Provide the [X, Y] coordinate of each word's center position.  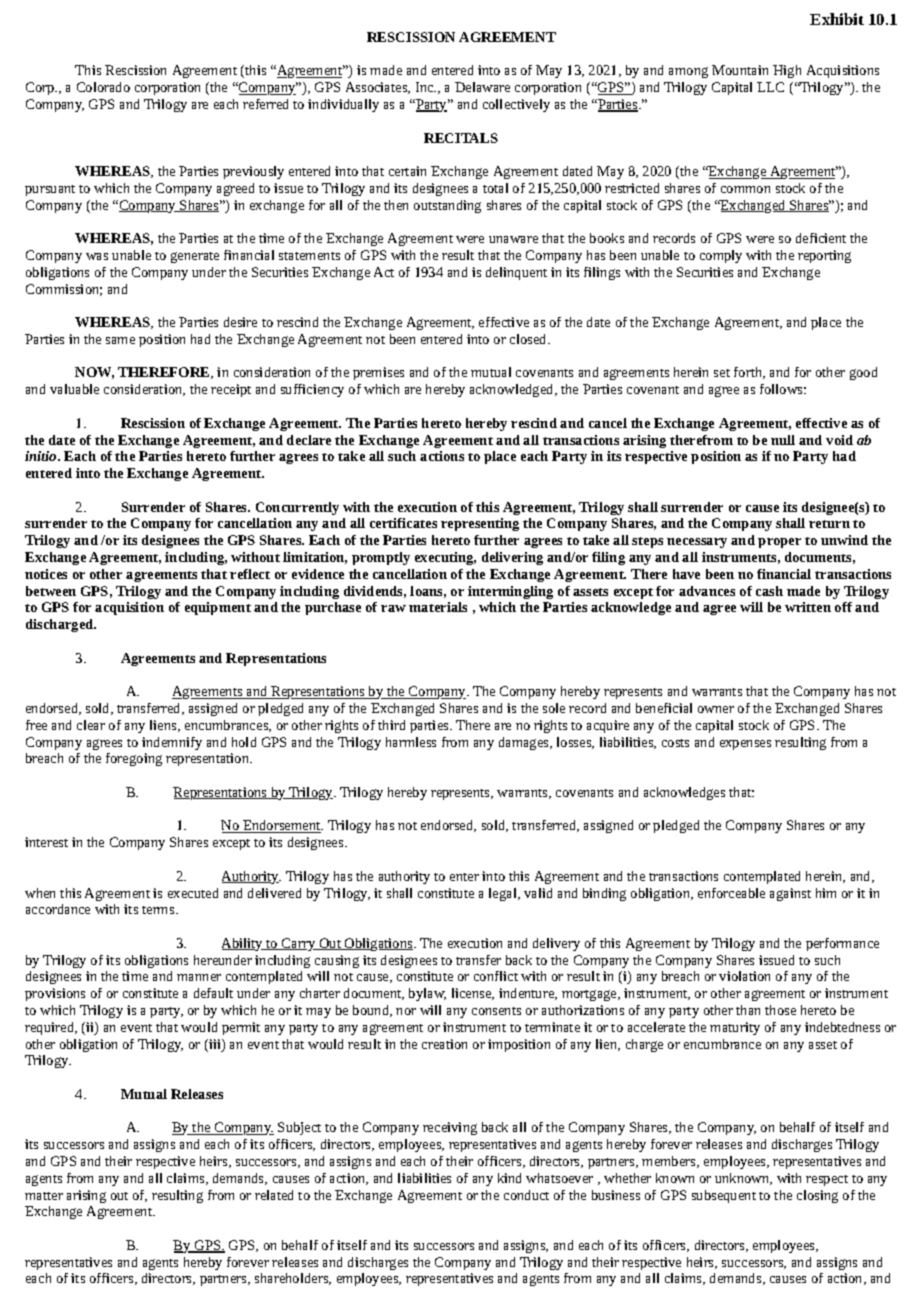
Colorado [103, 87]
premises [378, 373]
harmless [411, 742]
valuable [74, 389]
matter [44, 1196]
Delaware [482, 87]
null [783, 440]
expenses [745, 745]
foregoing [134, 759]
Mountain [740, 70]
